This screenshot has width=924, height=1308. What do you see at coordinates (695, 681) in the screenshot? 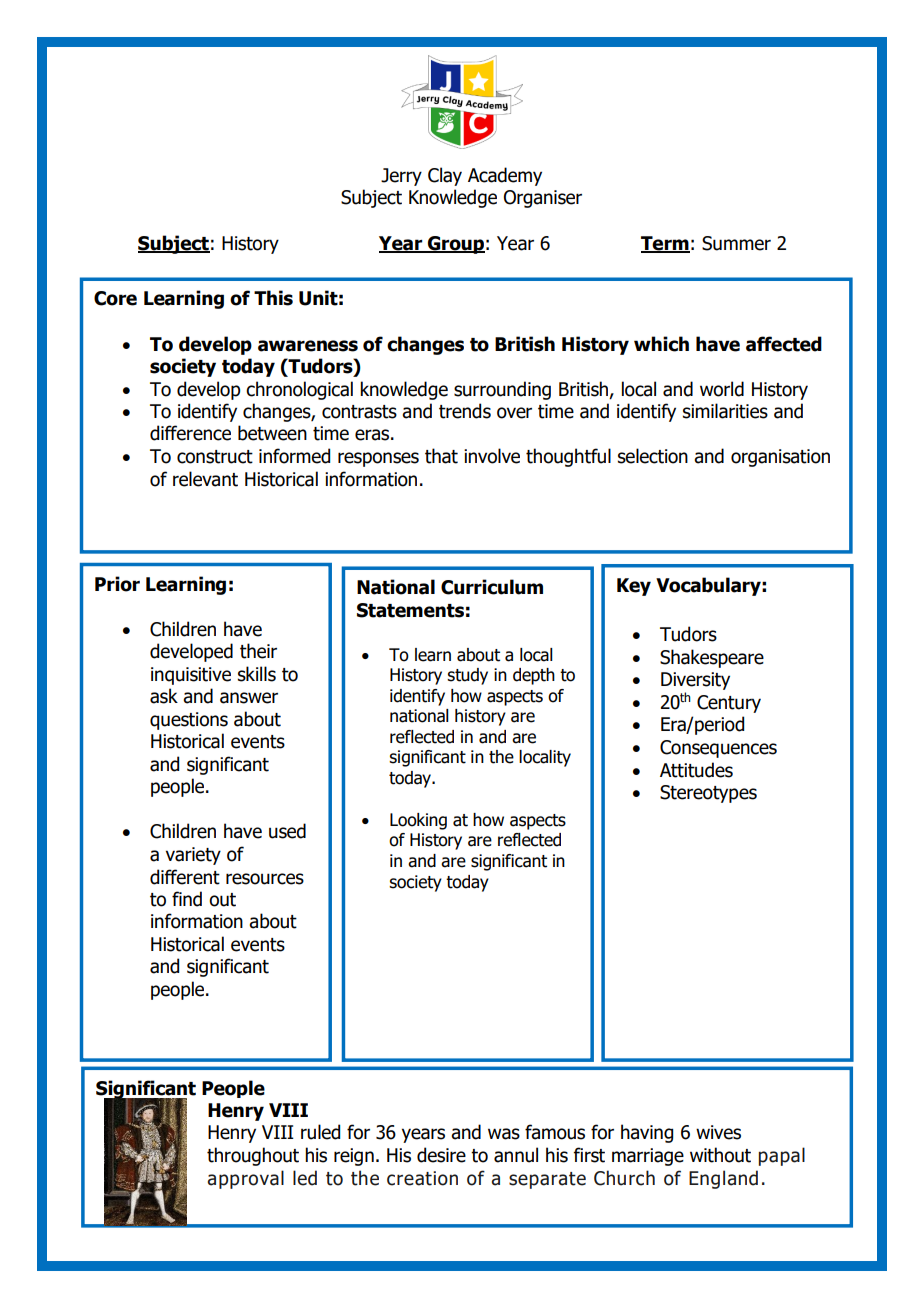
I see `Diversity` at bounding box center [695, 681].
